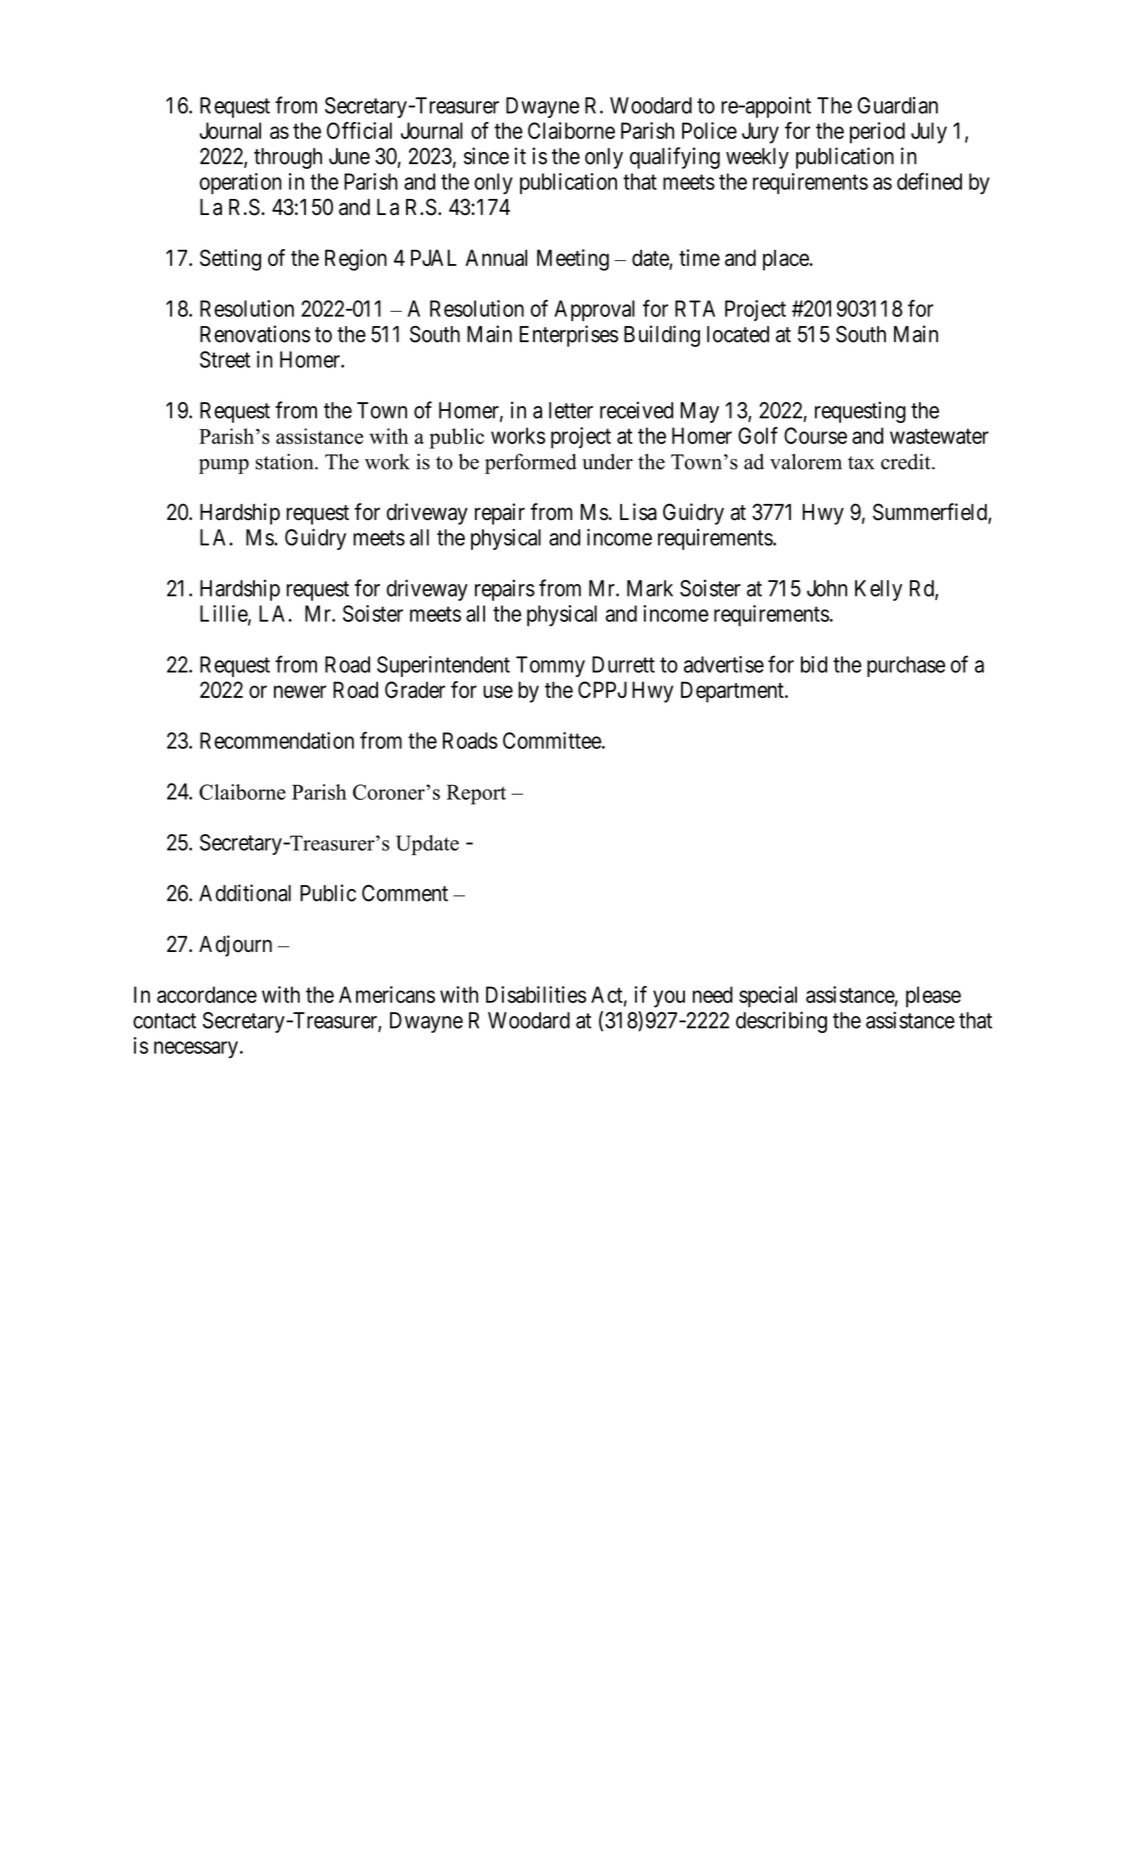  I want to click on accordance, so click(207, 994).
